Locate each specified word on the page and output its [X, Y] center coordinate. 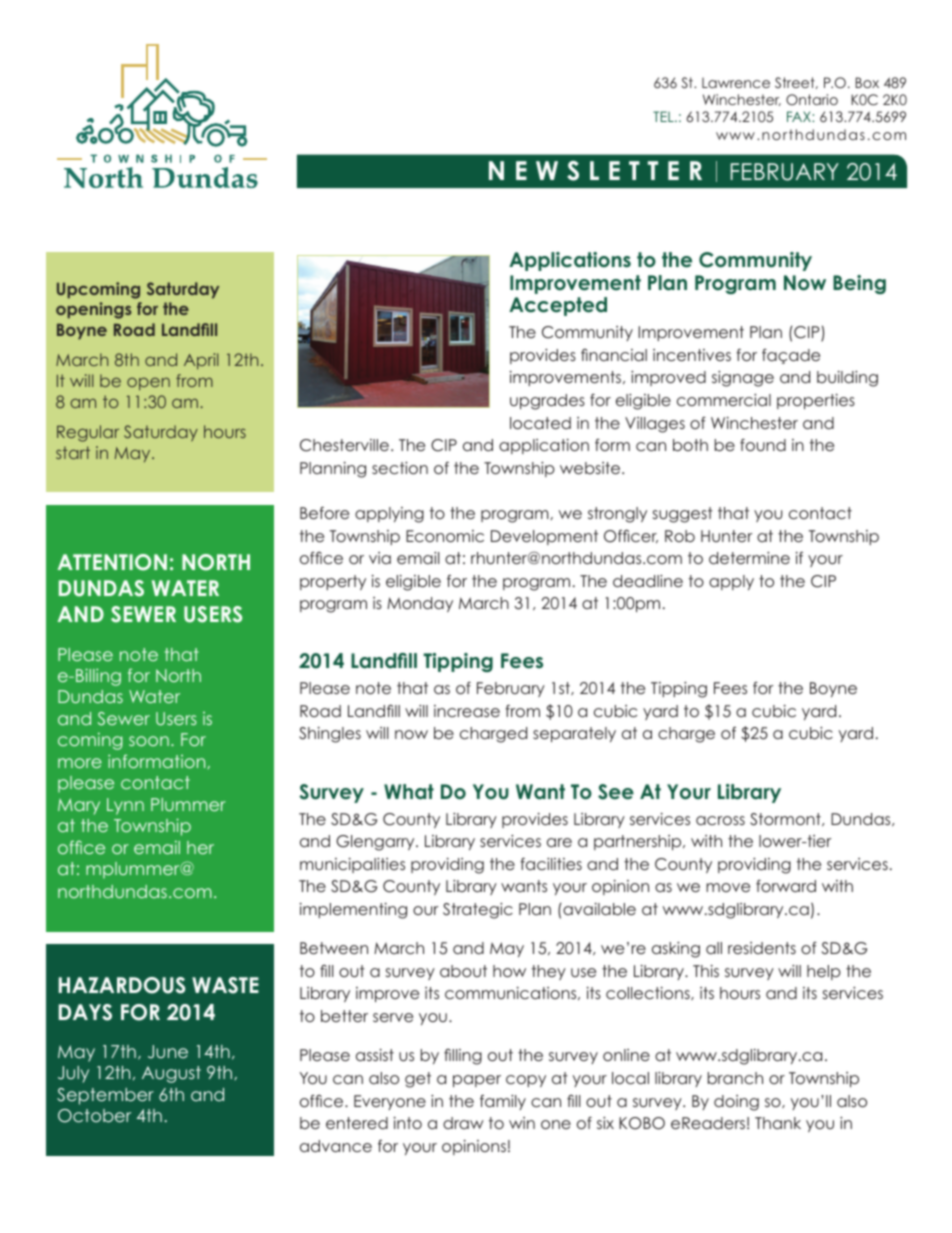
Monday [420, 604]
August [171, 1074]
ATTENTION [112, 562]
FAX [800, 116]
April [201, 361]
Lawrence [736, 83]
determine [749, 558]
